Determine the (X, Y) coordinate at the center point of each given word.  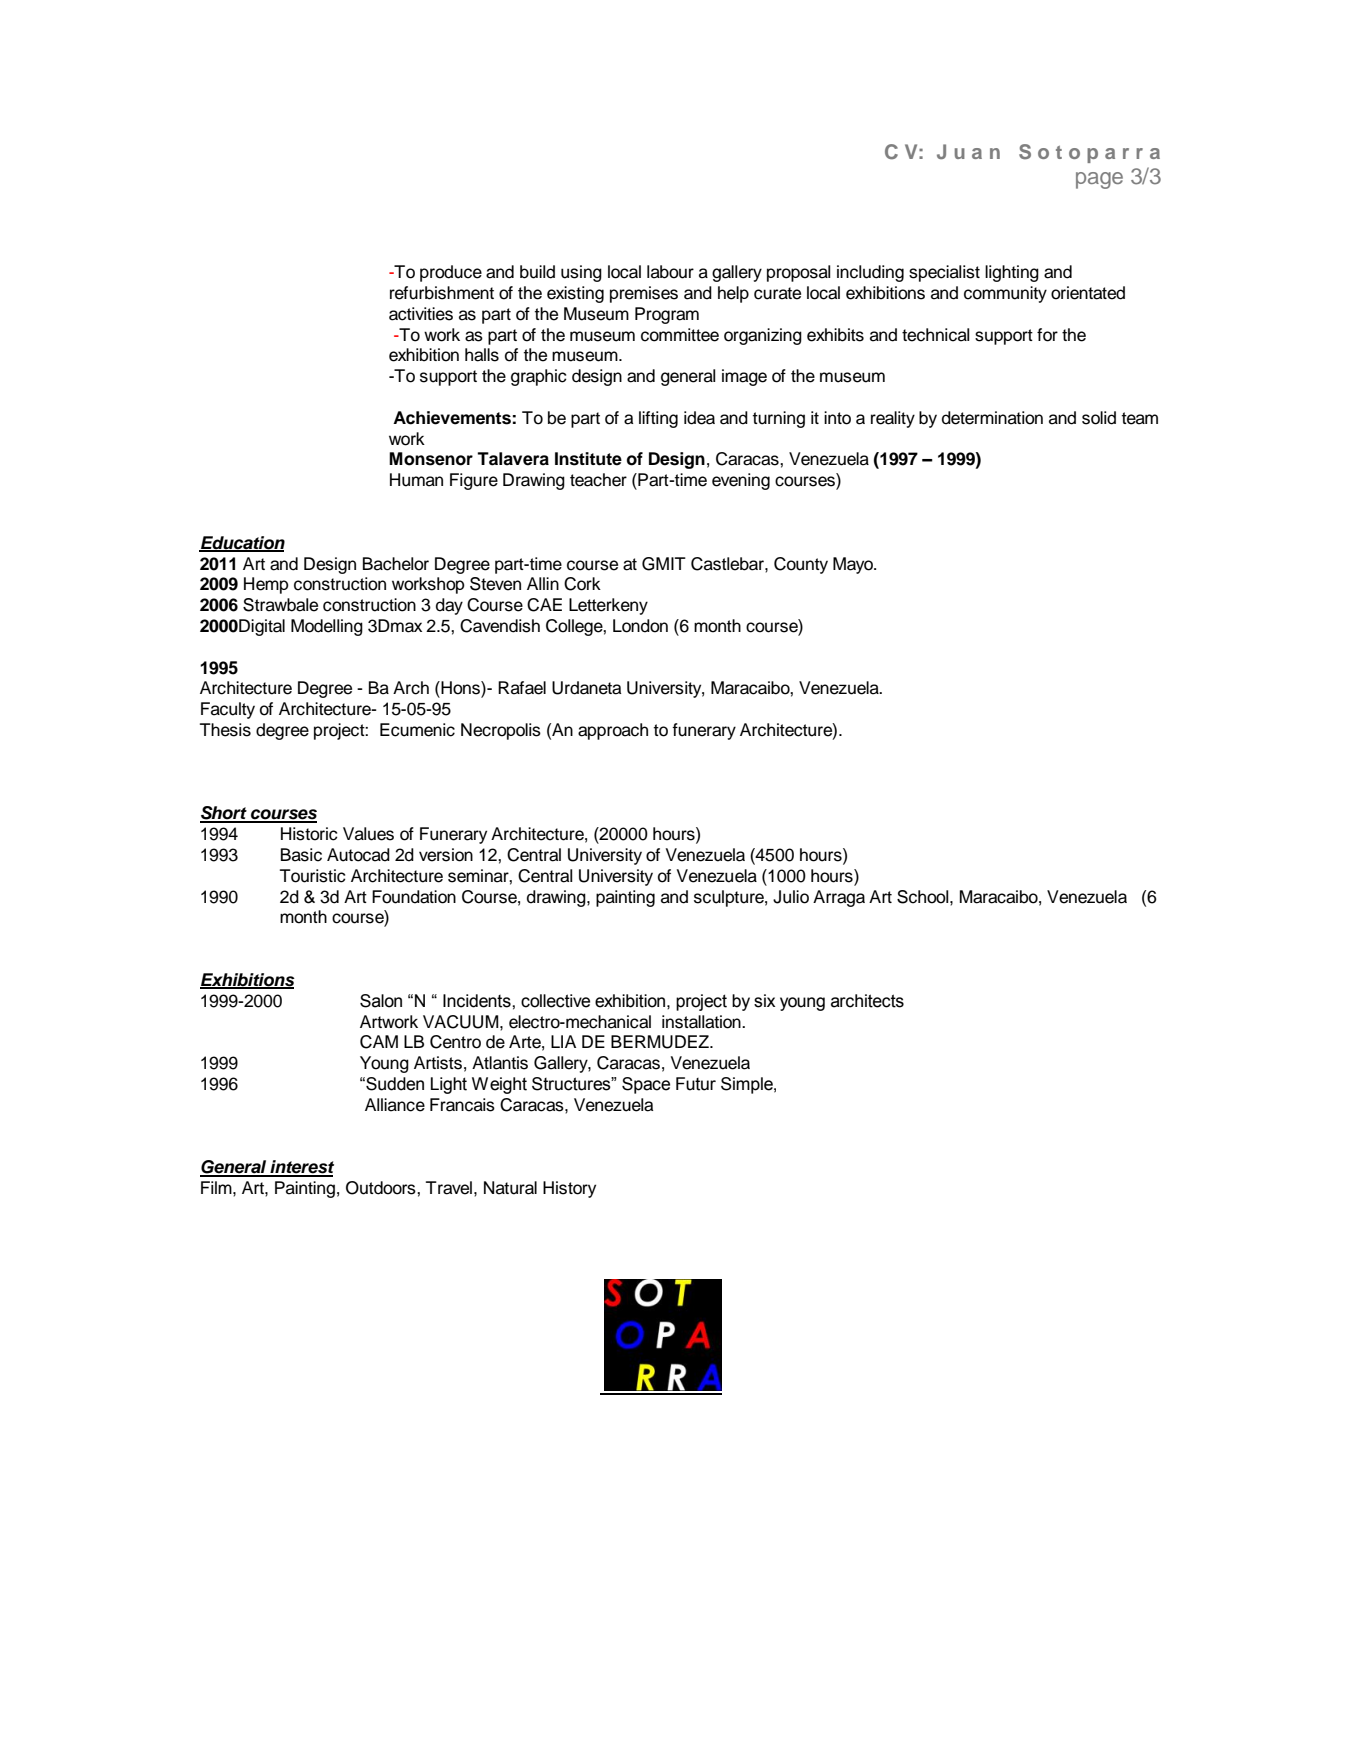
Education (242, 543)
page (1099, 180)
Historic (309, 834)
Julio (791, 897)
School (924, 897)
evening (741, 481)
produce (451, 273)
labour (670, 272)
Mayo (854, 565)
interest (301, 1168)
